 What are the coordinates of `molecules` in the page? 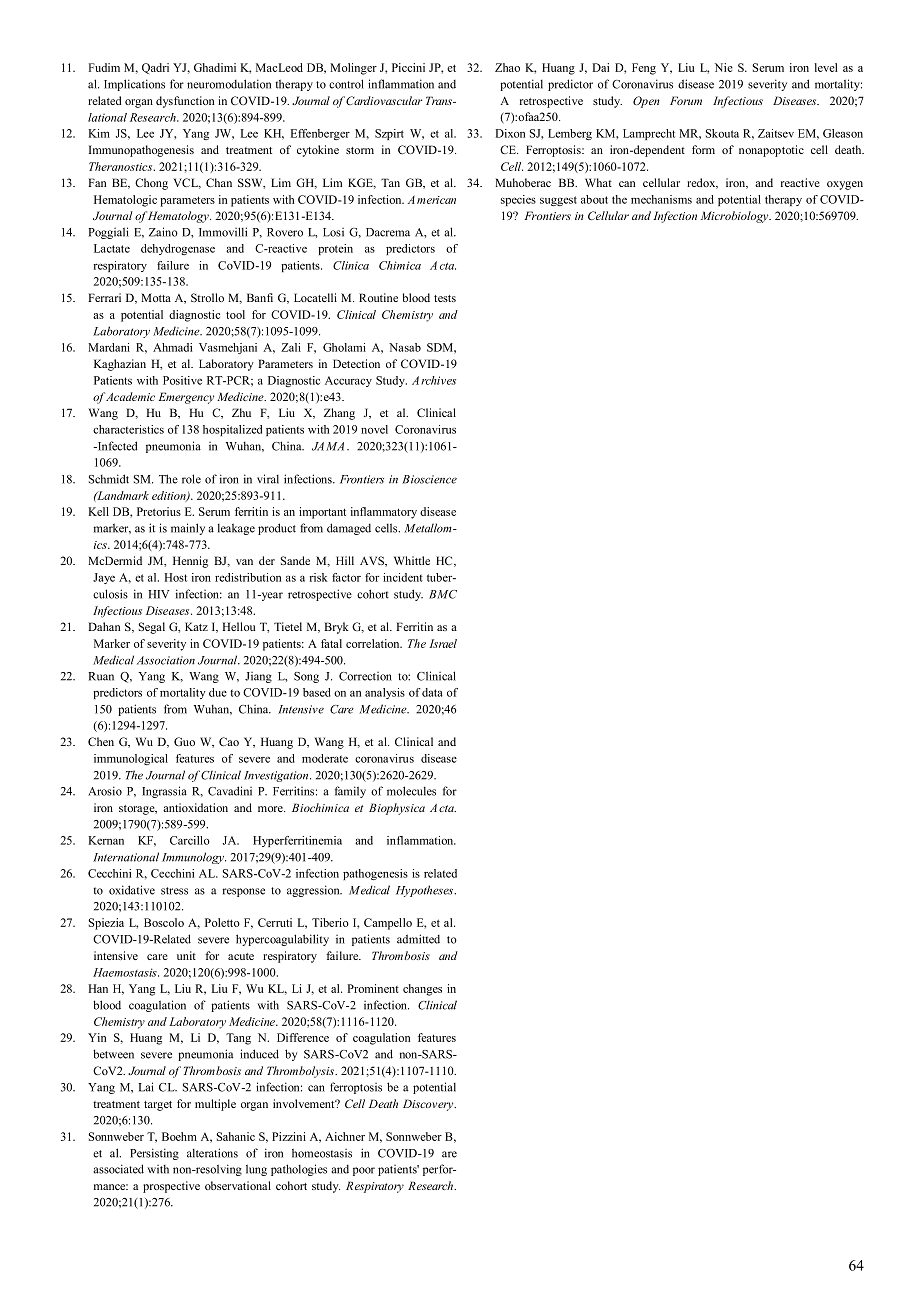 It's located at (411, 791).
